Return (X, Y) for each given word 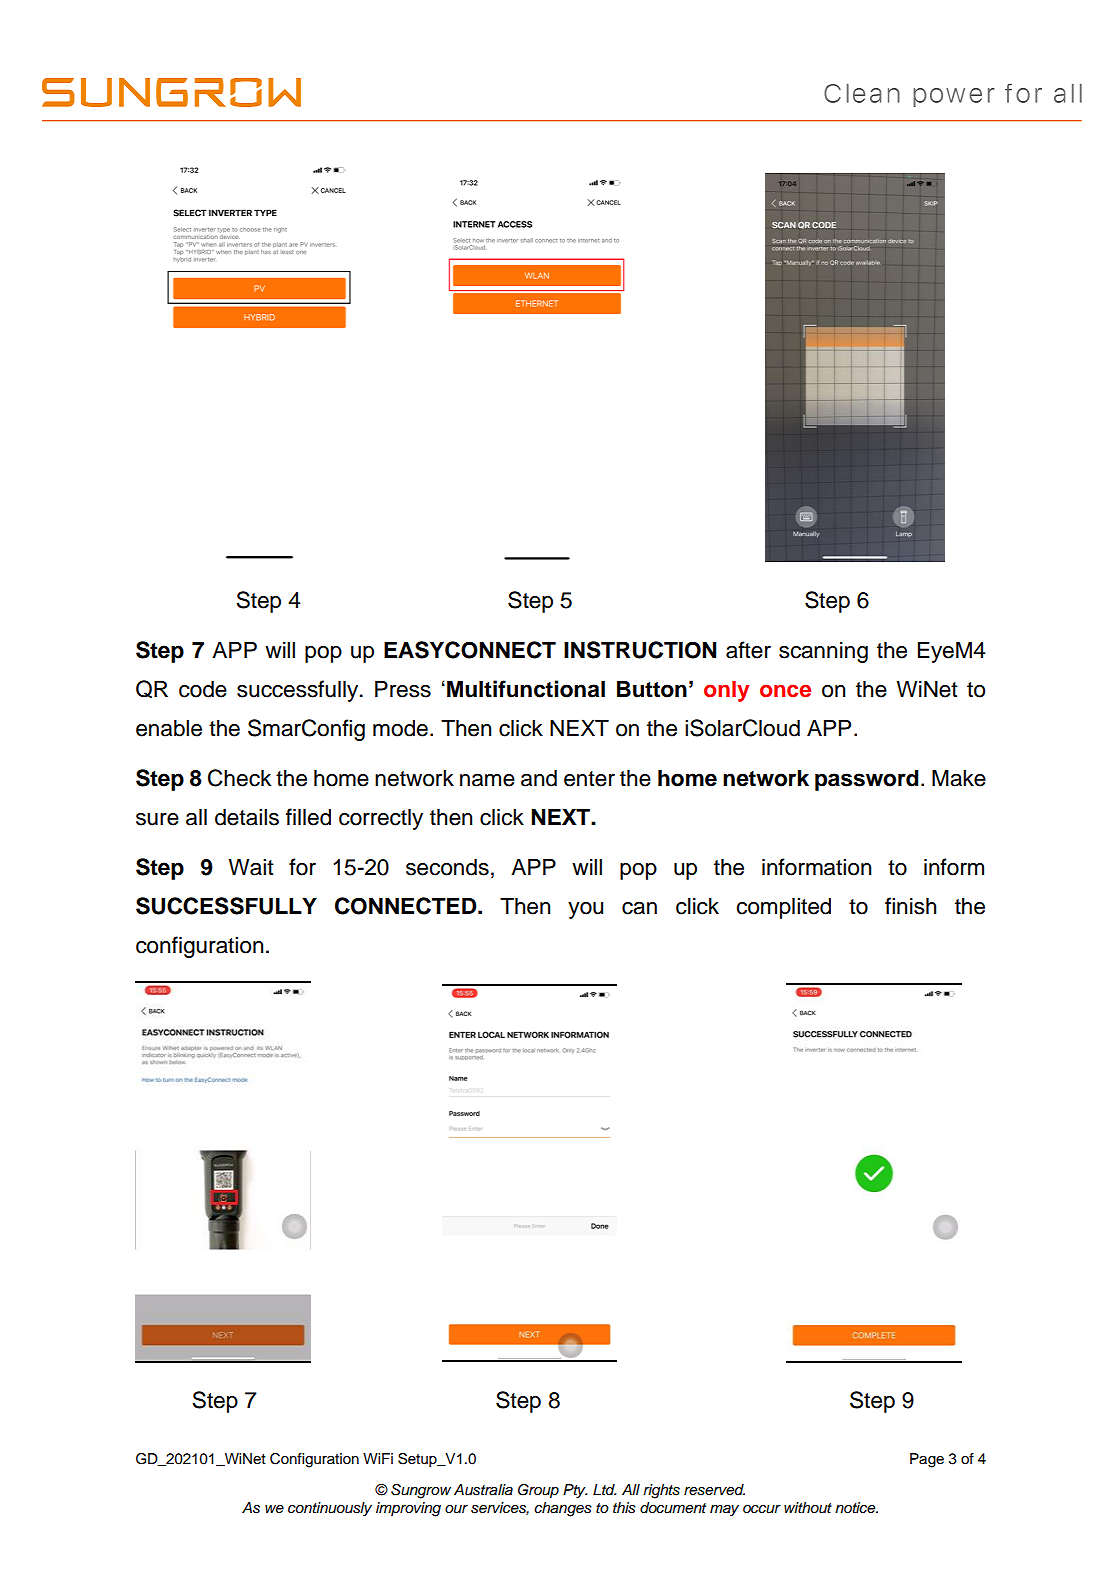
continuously (330, 1509)
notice (856, 1507)
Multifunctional (526, 689)
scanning (823, 652)
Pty (575, 1491)
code (203, 689)
